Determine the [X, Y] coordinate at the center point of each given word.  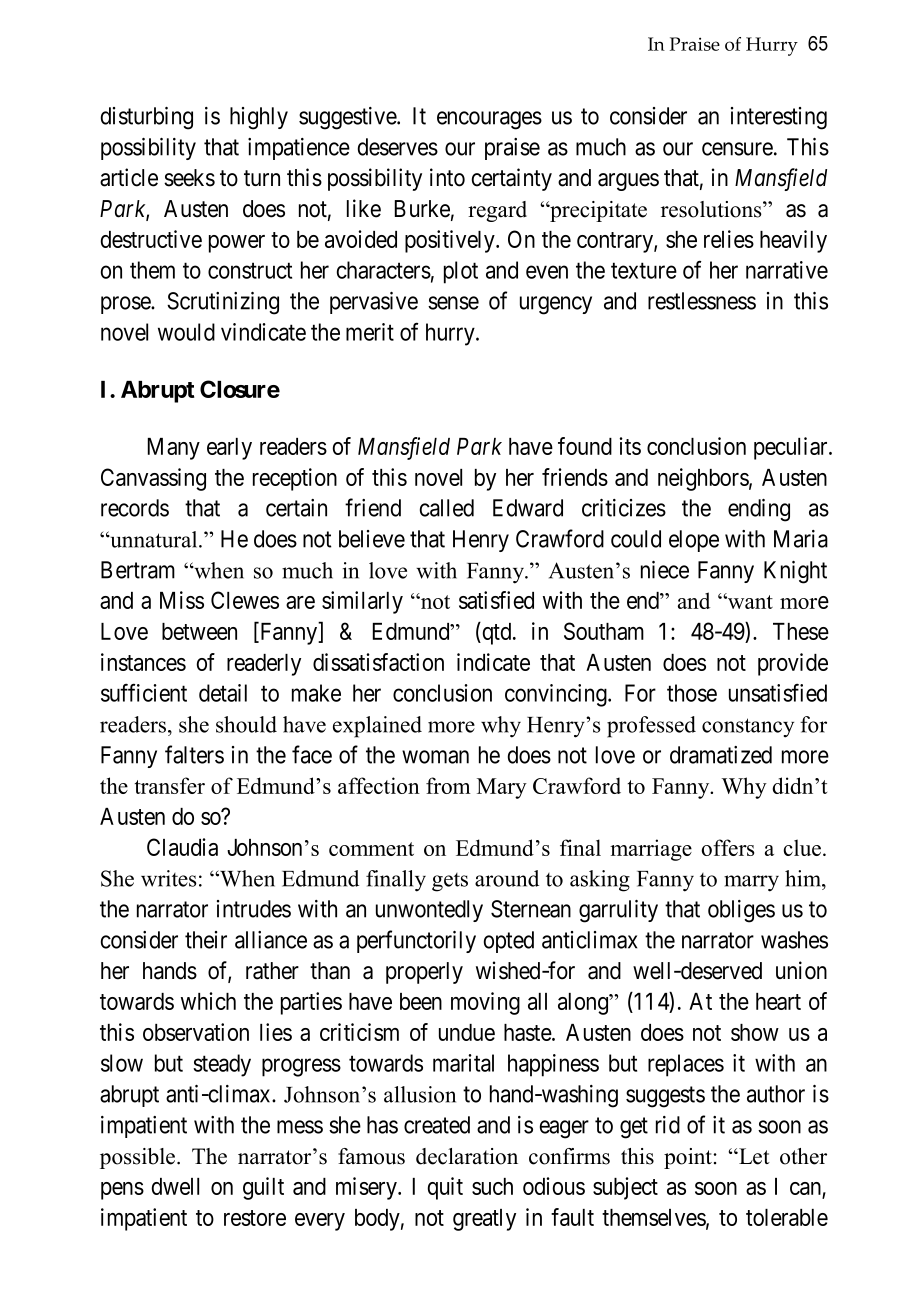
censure [737, 149]
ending [759, 510]
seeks [189, 178]
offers [727, 847]
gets [450, 882]
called [447, 508]
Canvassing [153, 479]
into [447, 177]
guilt [263, 1188]
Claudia [182, 847]
